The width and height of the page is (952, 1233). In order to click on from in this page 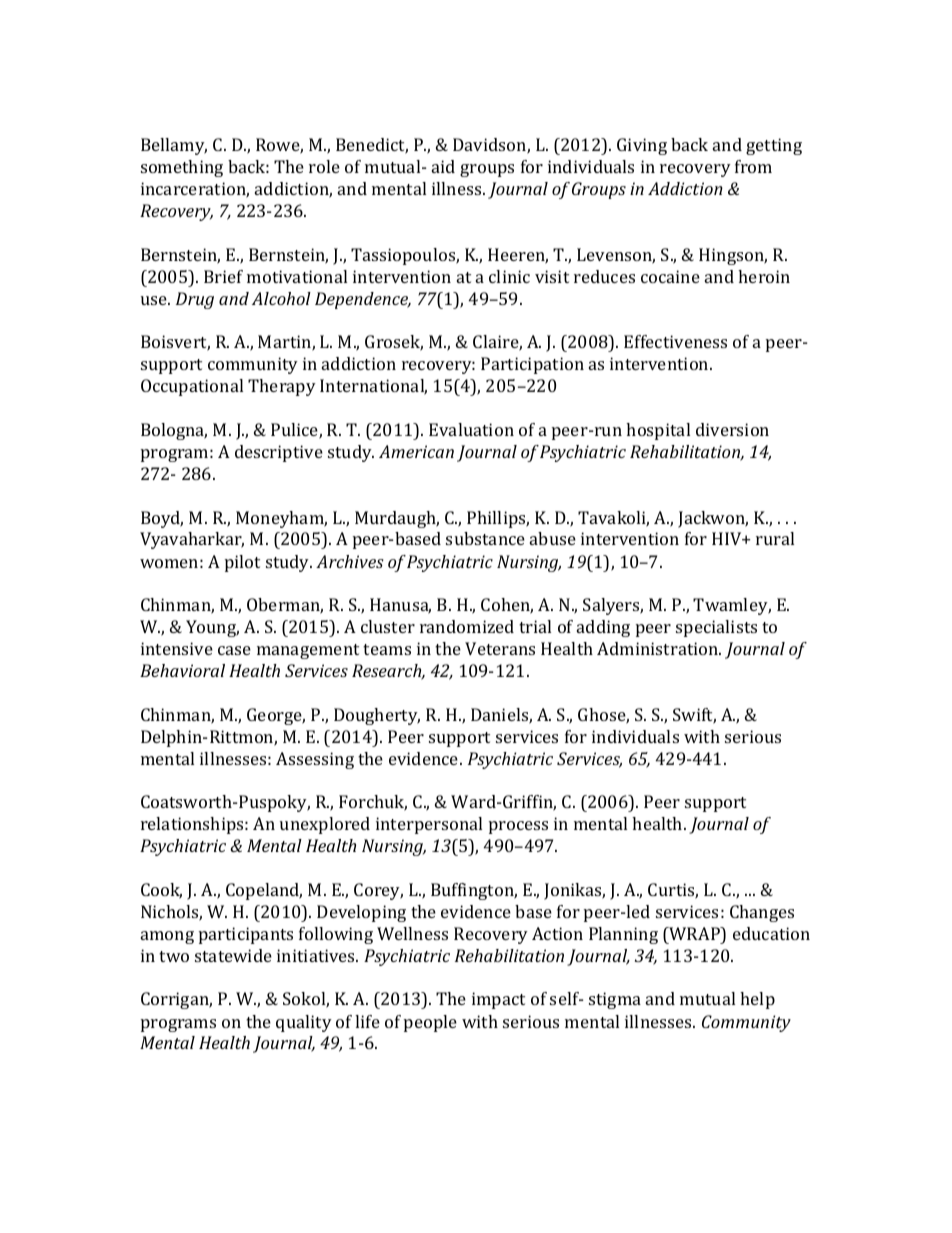, I will do `click(753, 166)`.
